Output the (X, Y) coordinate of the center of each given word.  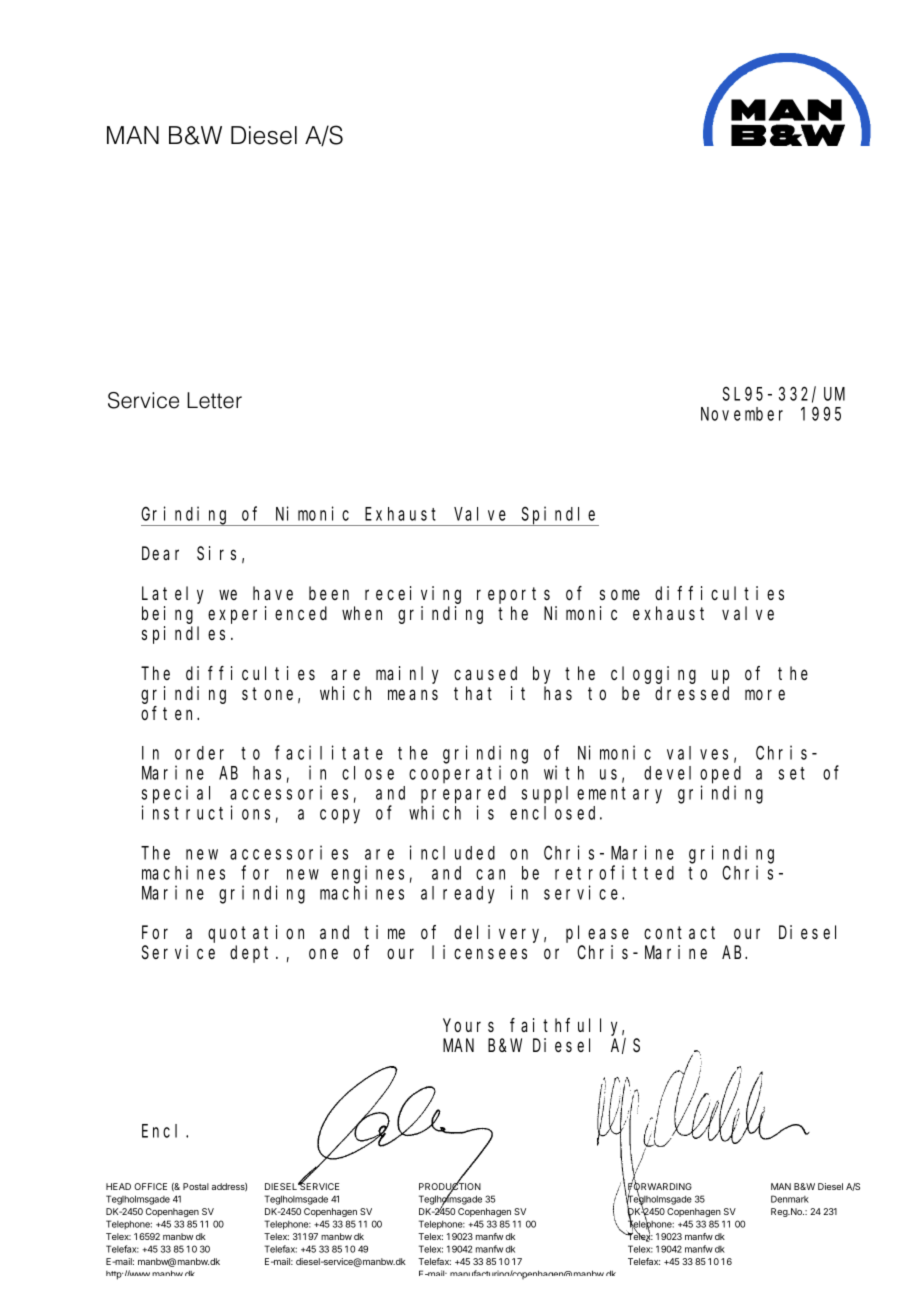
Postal (196, 1186)
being (167, 615)
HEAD (118, 1186)
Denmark (790, 1199)
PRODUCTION (450, 1187)
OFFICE (150, 1186)
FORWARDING (659, 1187)
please (597, 934)
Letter (214, 400)
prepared (463, 795)
